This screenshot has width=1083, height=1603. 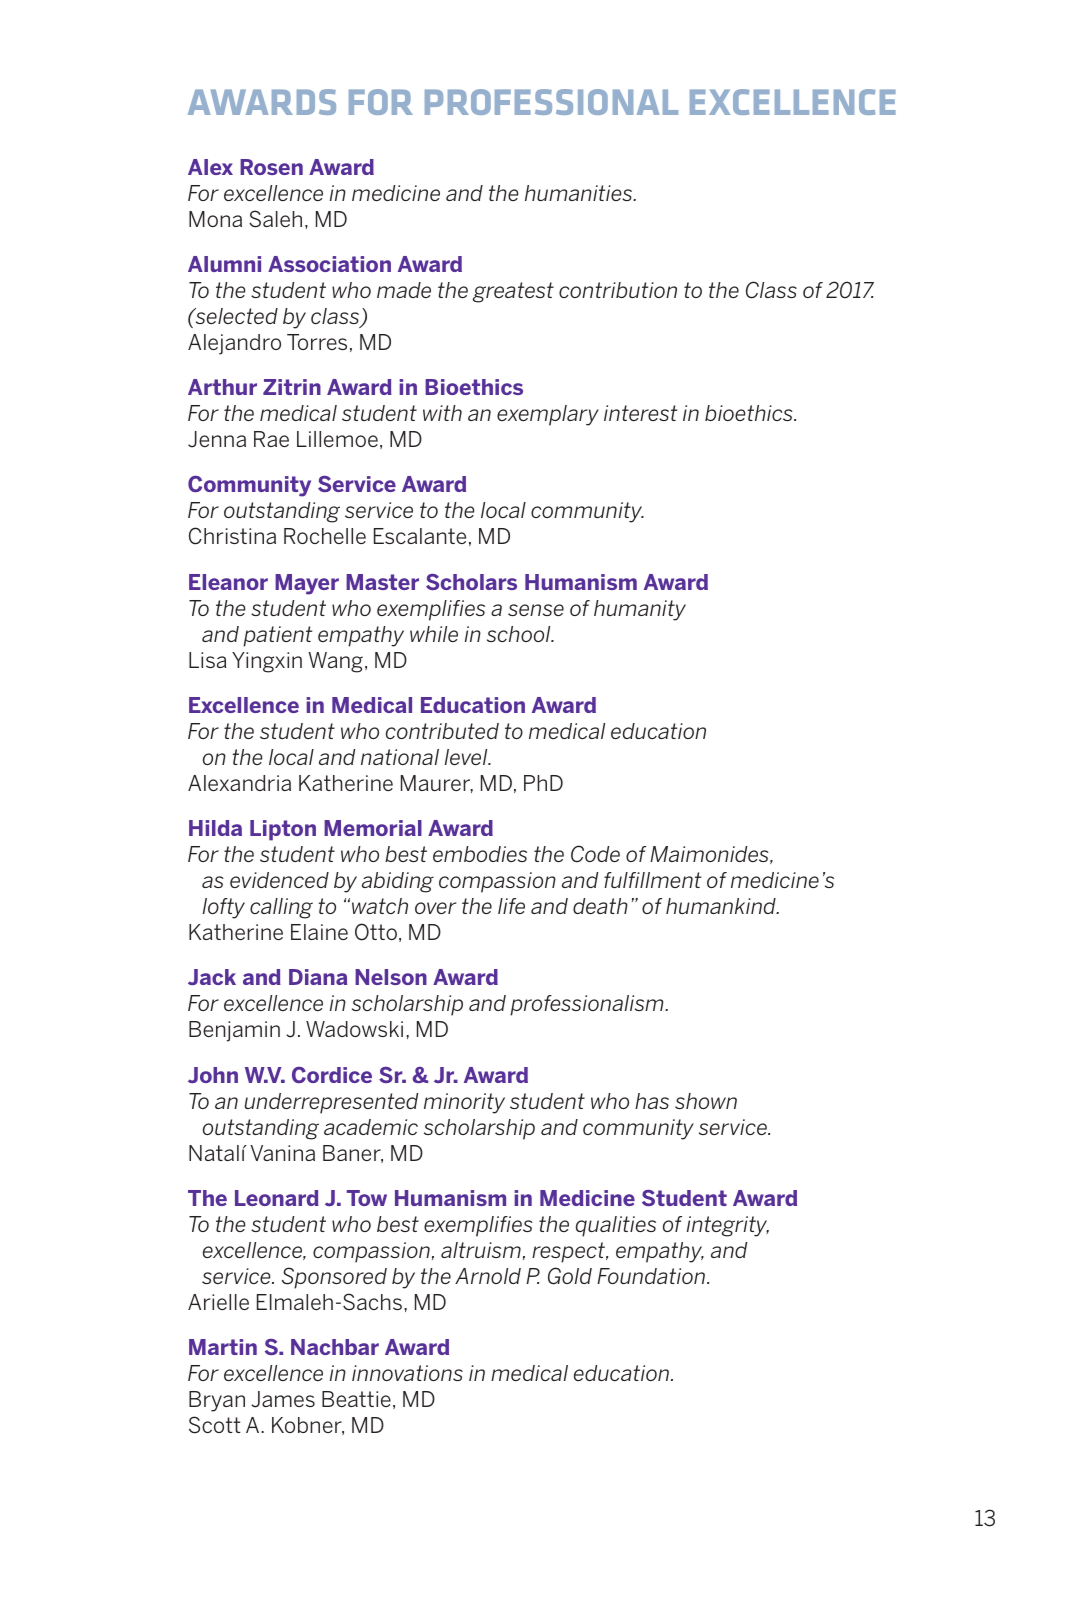 What do you see at coordinates (407, 1373) in the screenshot?
I see `innovations` at bounding box center [407, 1373].
